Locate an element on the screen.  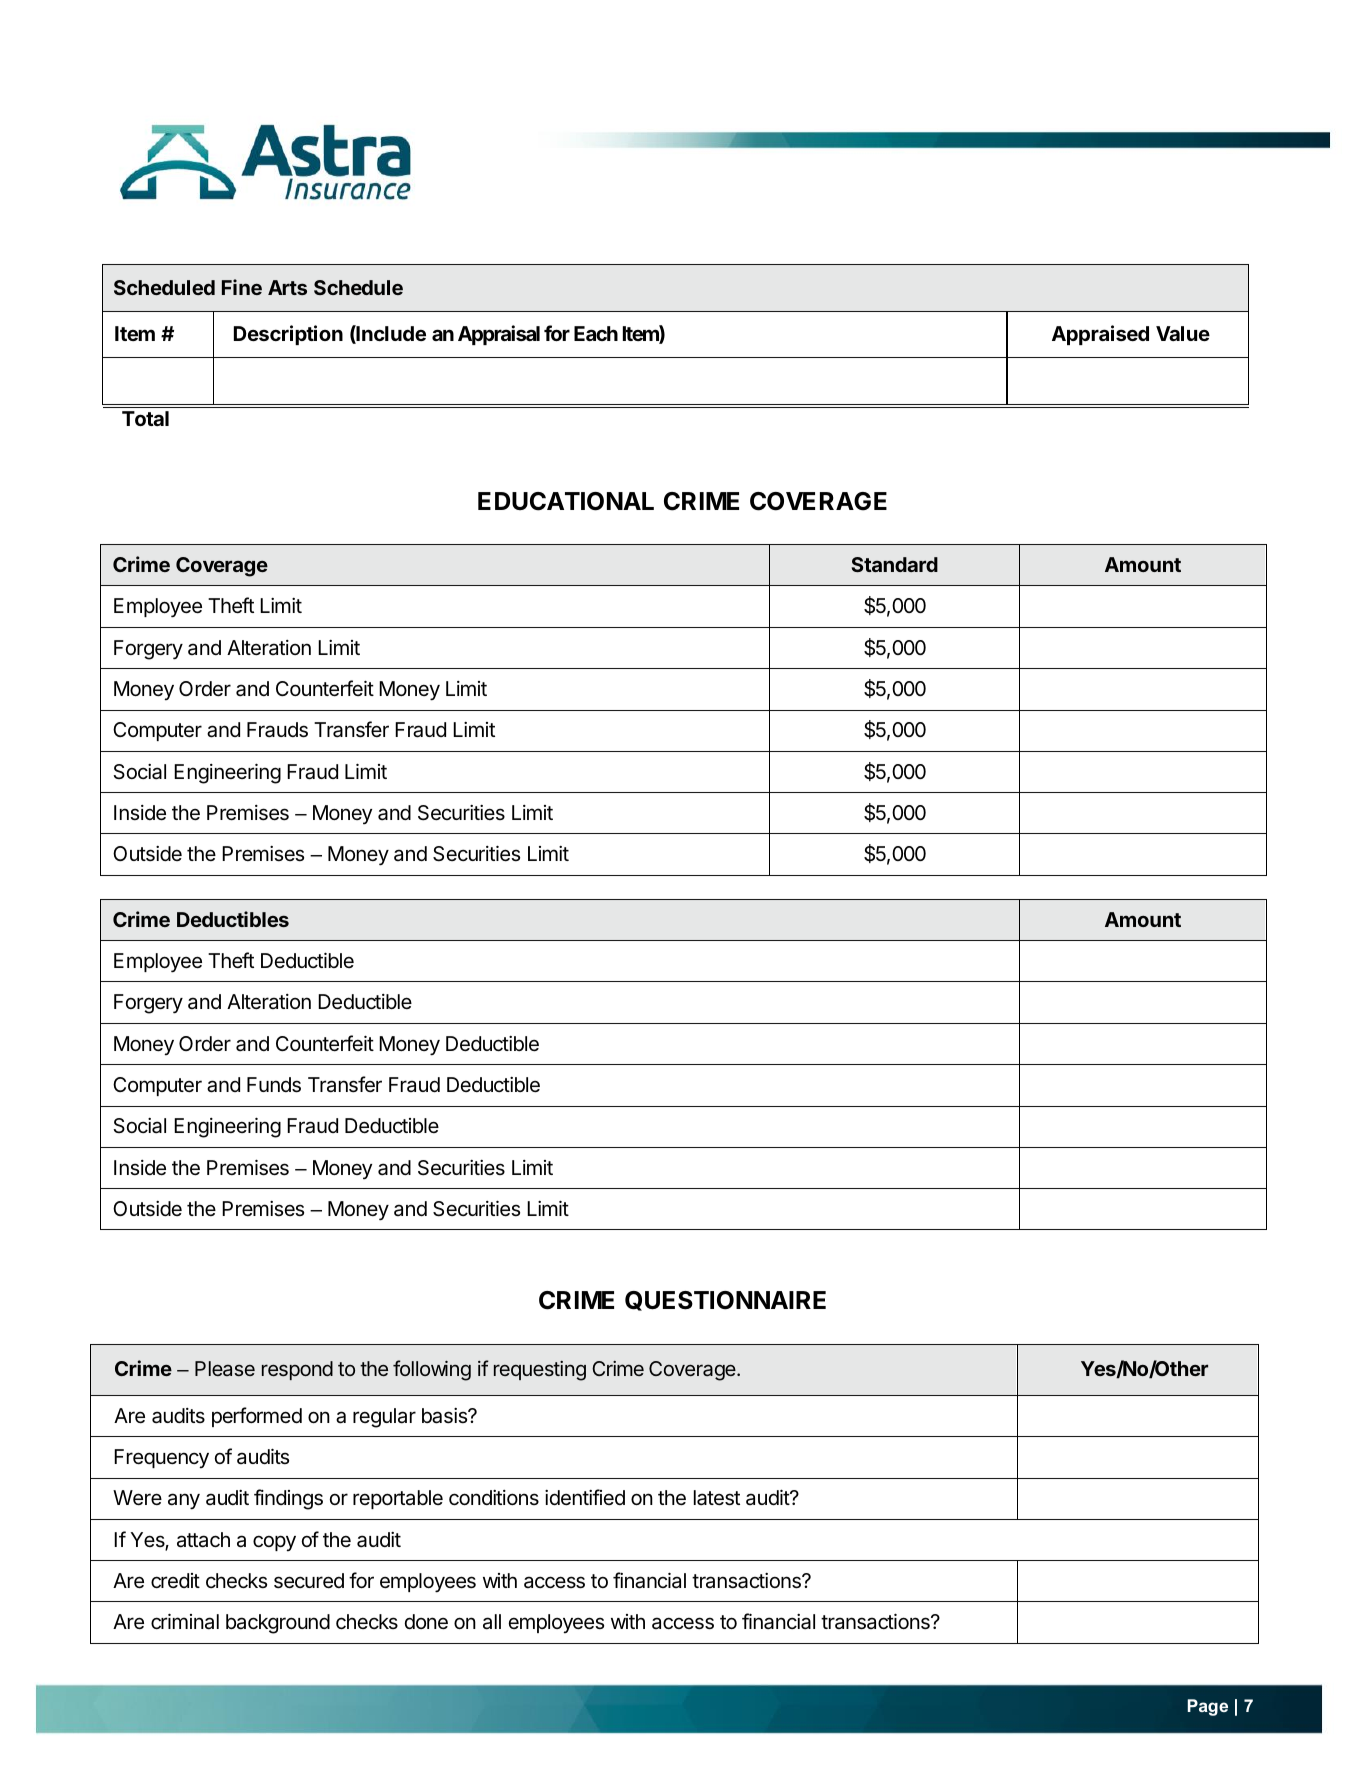
background is located at coordinates (278, 1624).
